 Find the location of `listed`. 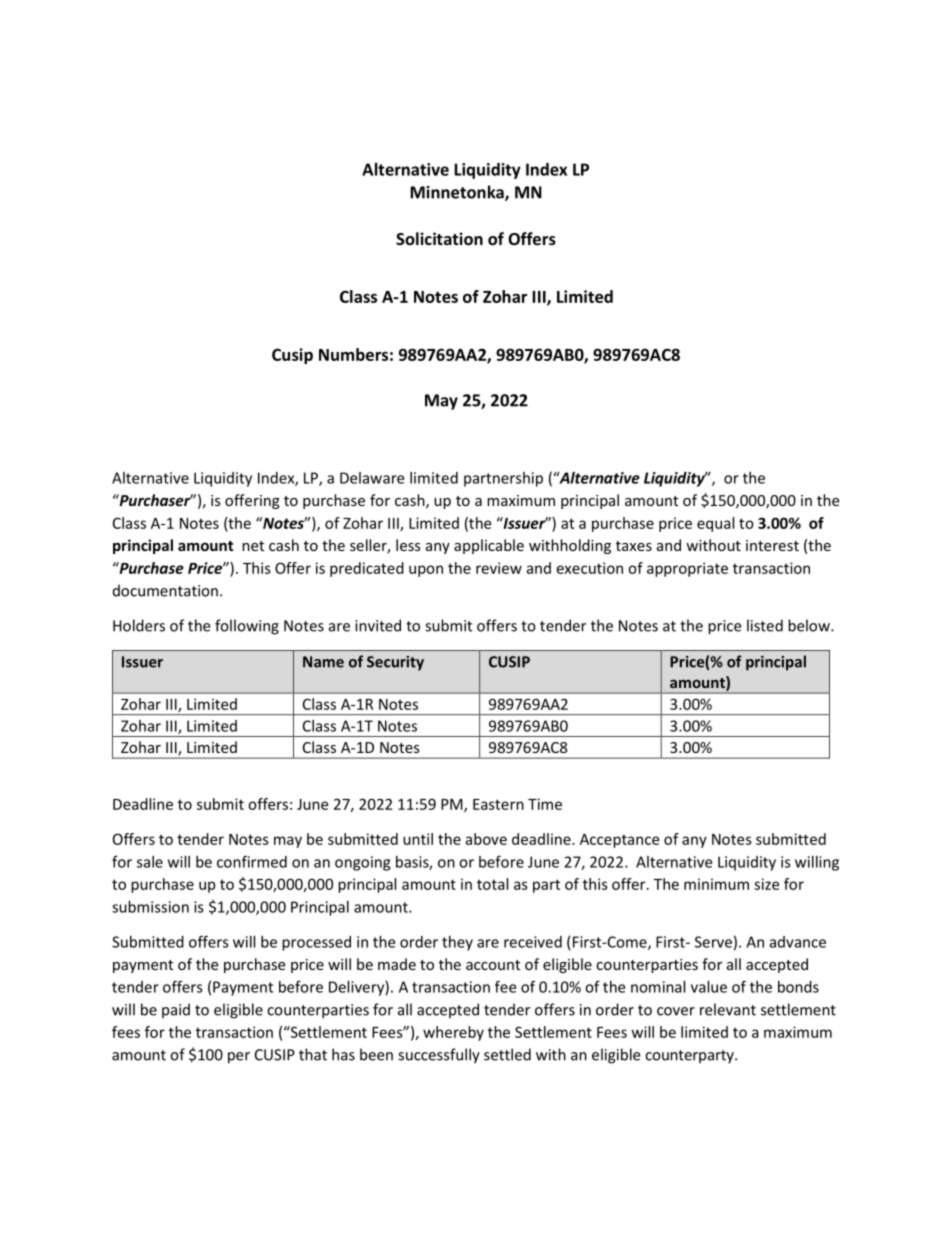

listed is located at coordinates (765, 625).
